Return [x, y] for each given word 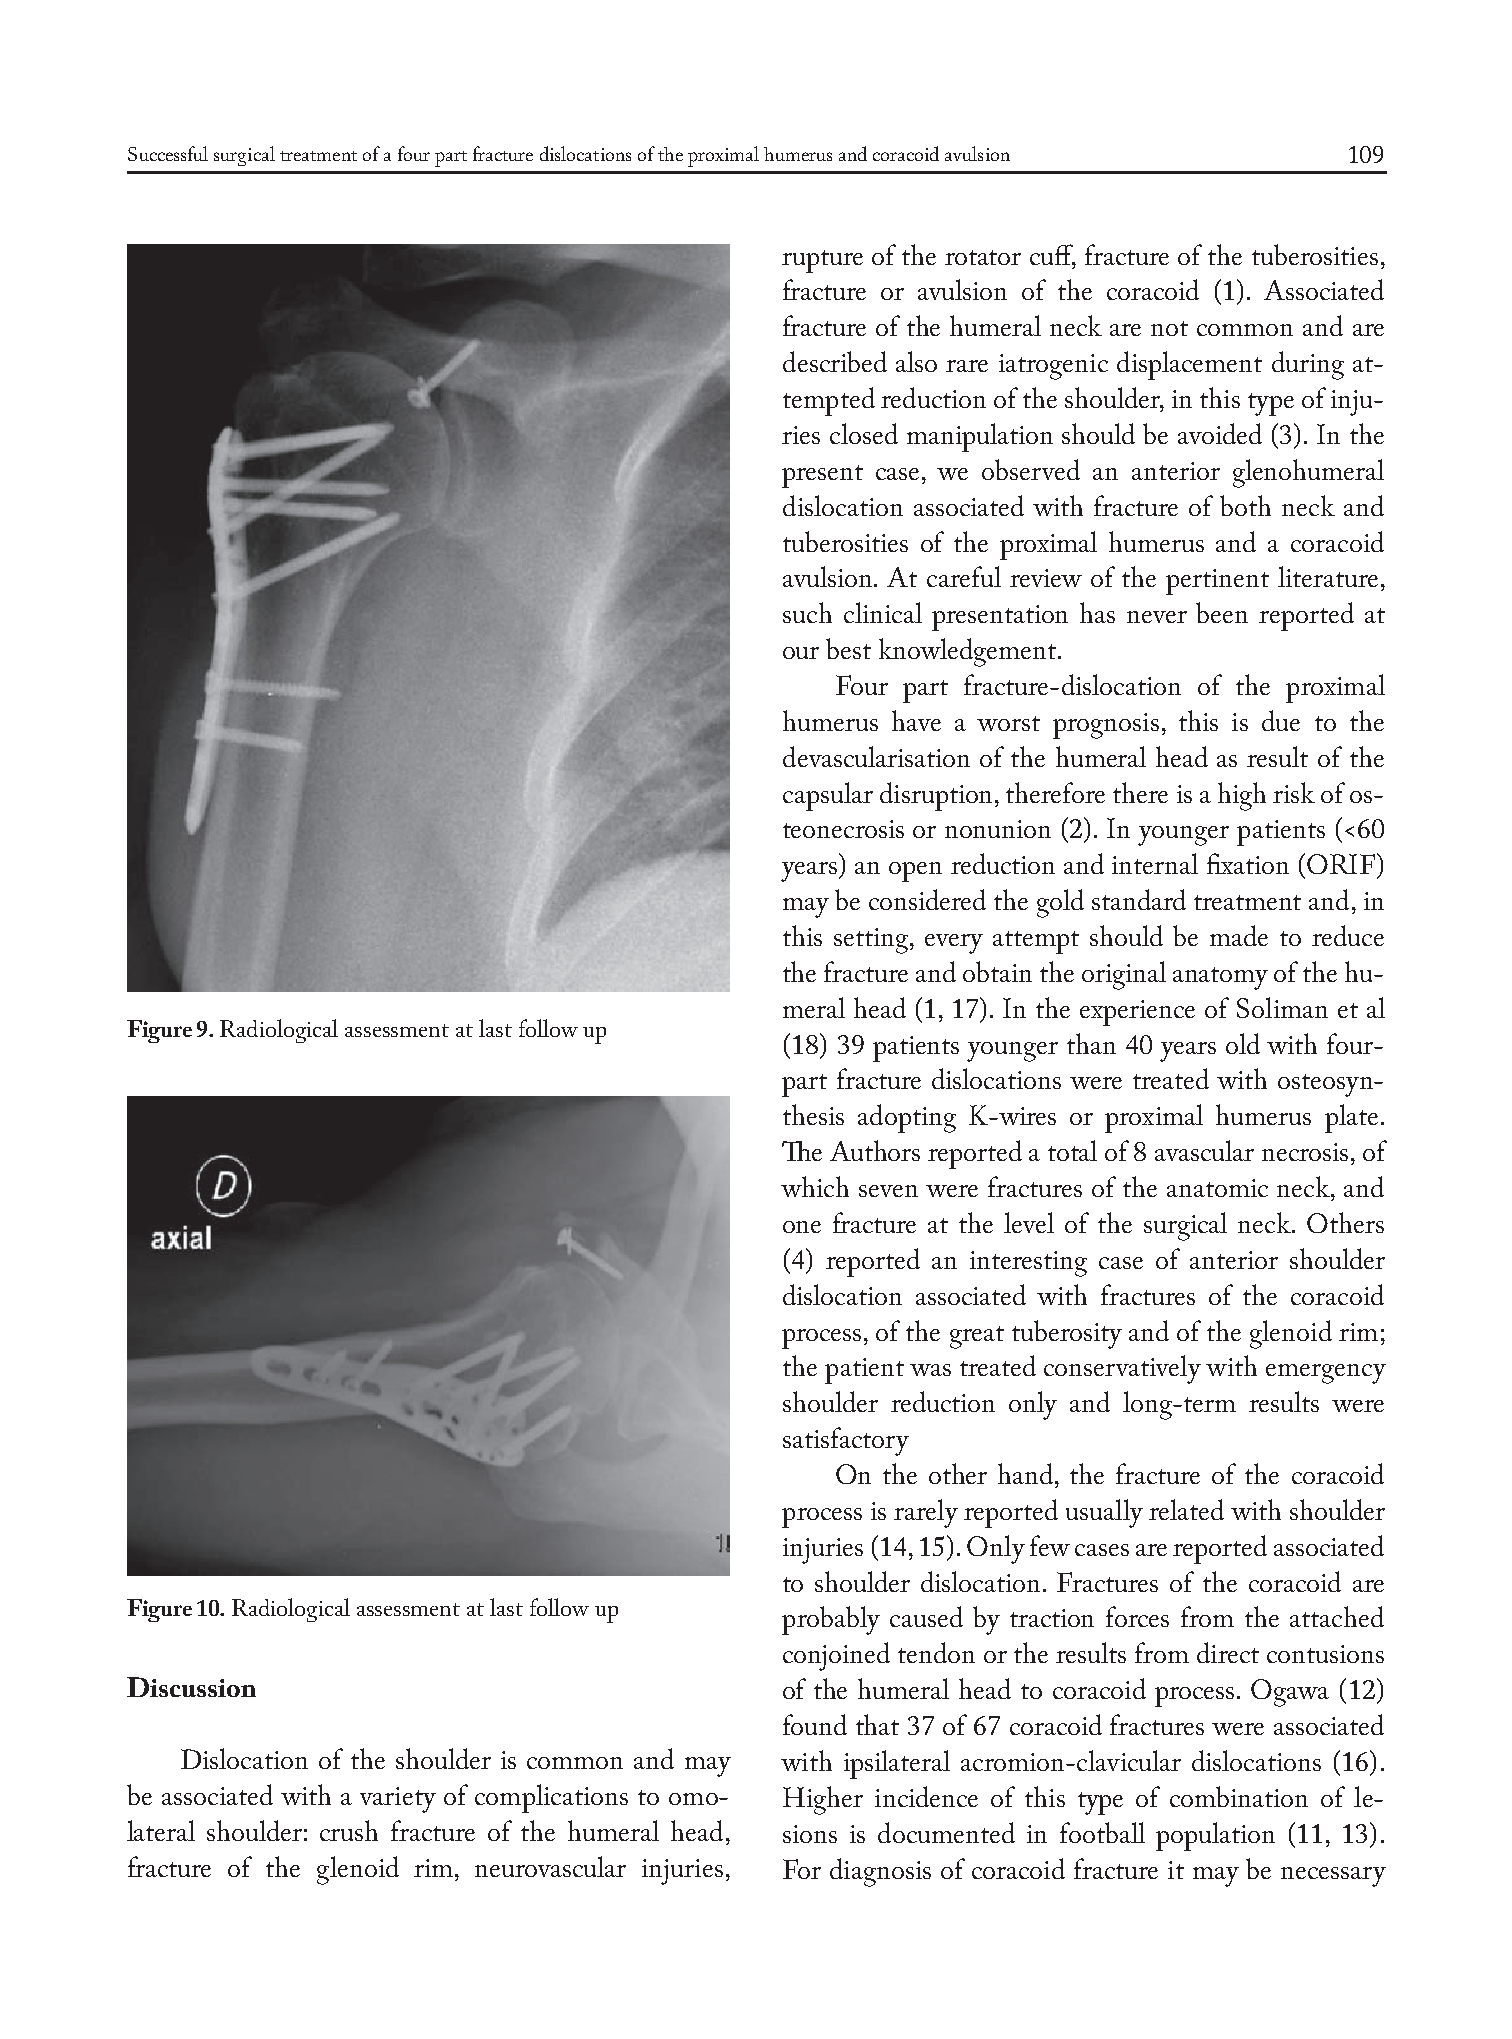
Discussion [191, 1687]
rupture [822, 261]
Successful [168, 153]
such [807, 612]
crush [349, 1830]
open [915, 872]
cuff [1053, 255]
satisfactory [846, 1441]
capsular [828, 796]
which [815, 1186]
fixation [1248, 863]
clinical [883, 612]
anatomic [1217, 1188]
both [1245, 505]
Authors [875, 1150]
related [1186, 1509]
